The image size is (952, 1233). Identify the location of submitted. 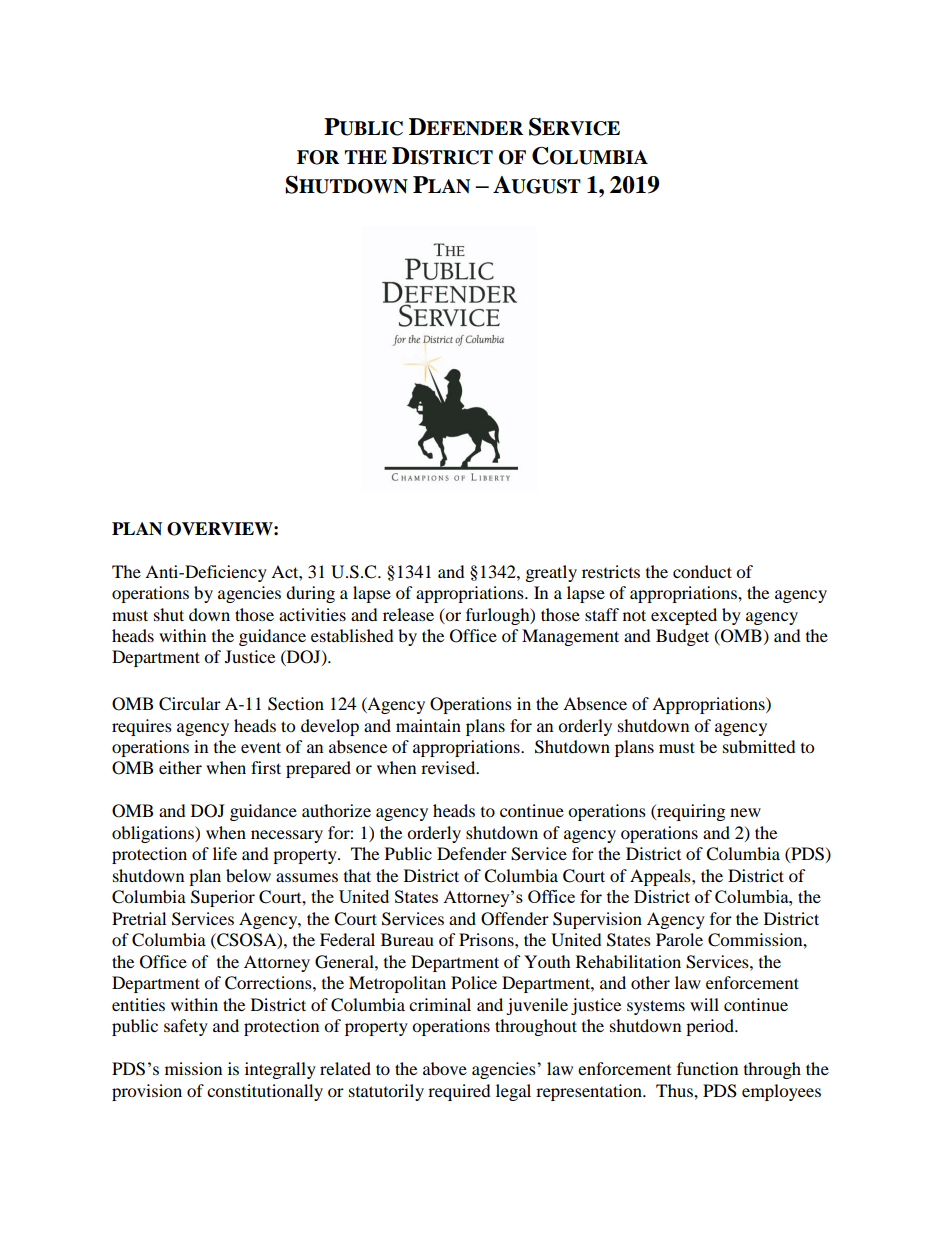
(759, 746).
